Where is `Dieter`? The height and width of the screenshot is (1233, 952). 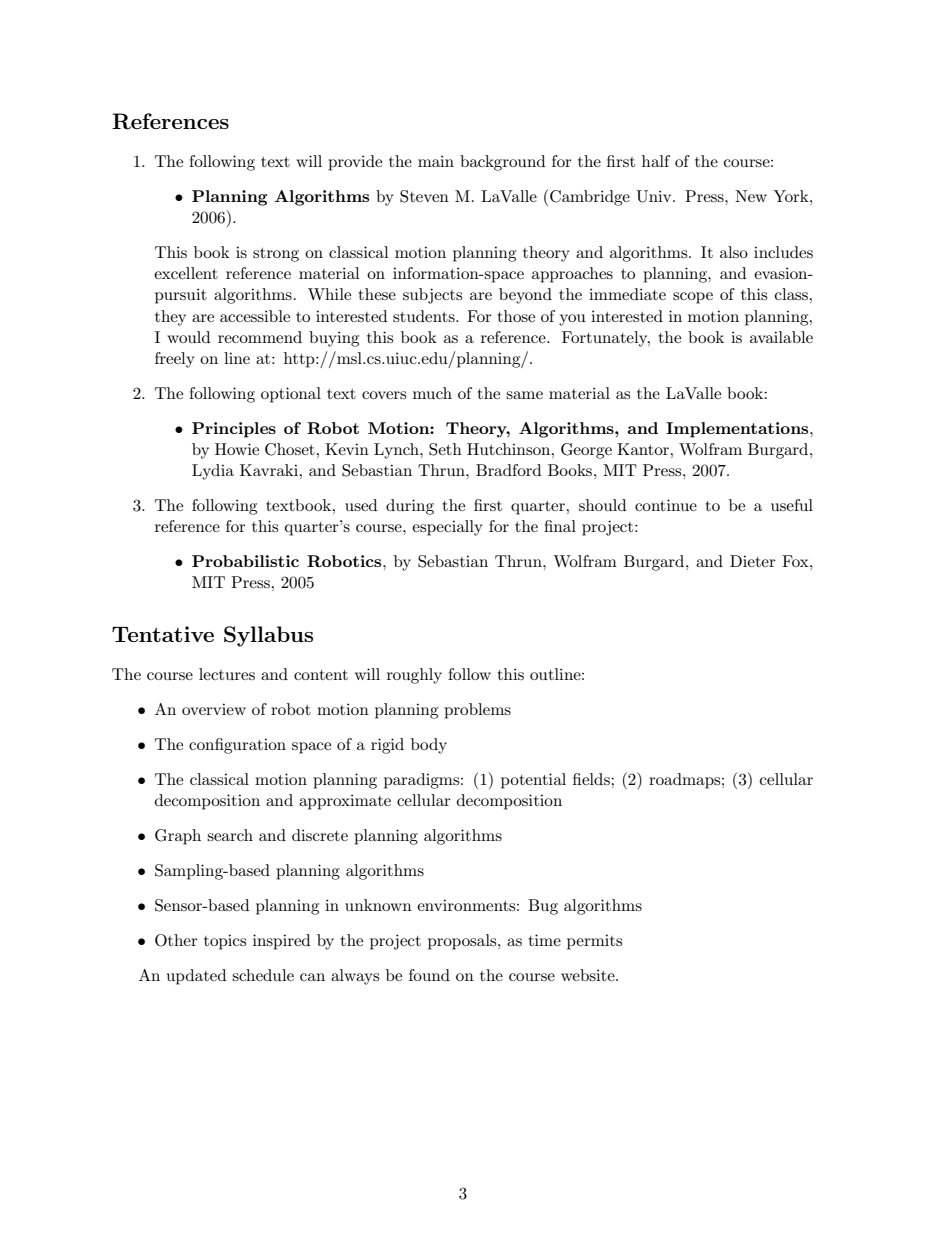
Dieter is located at coordinates (753, 561).
